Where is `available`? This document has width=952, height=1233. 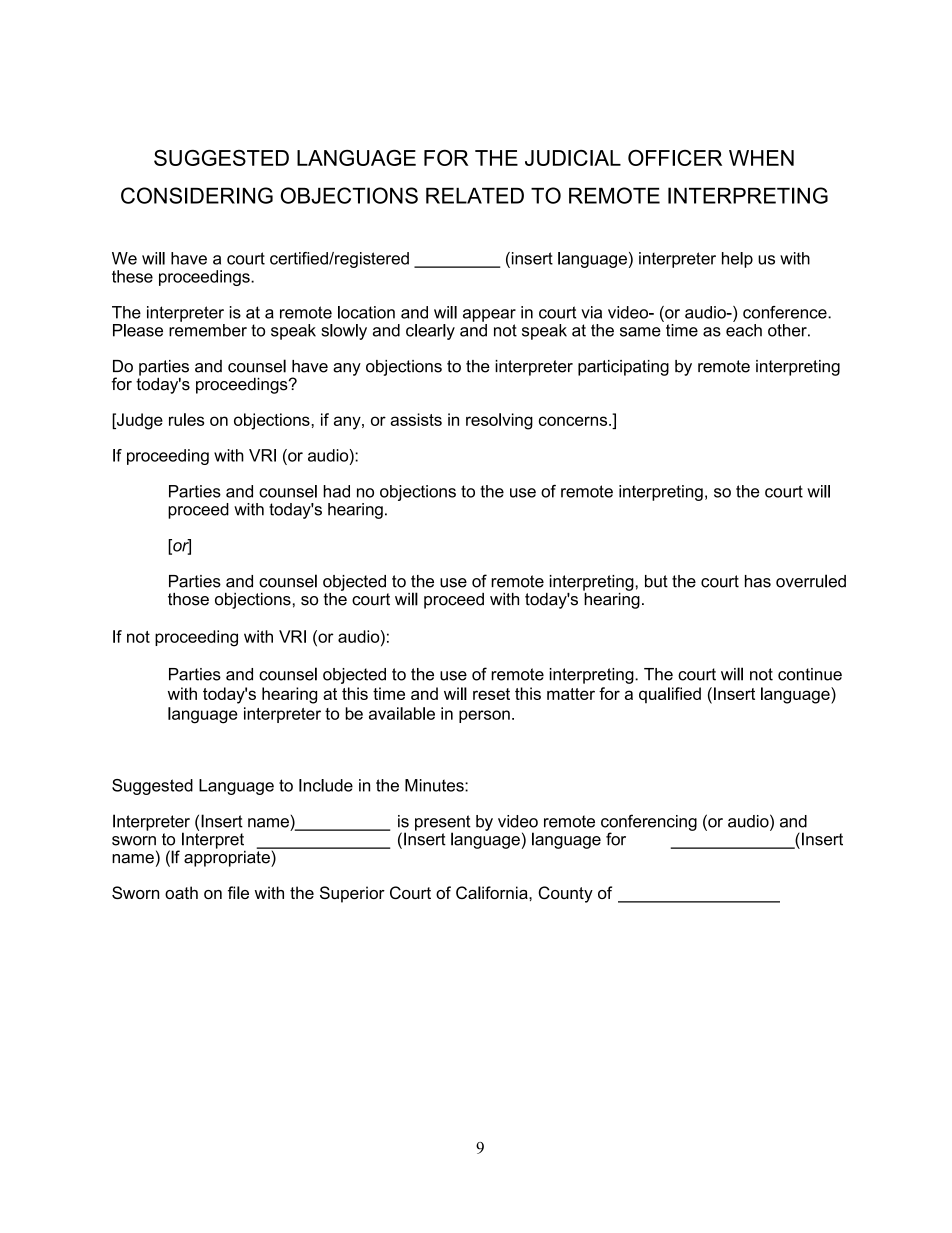 available is located at coordinates (402, 713).
